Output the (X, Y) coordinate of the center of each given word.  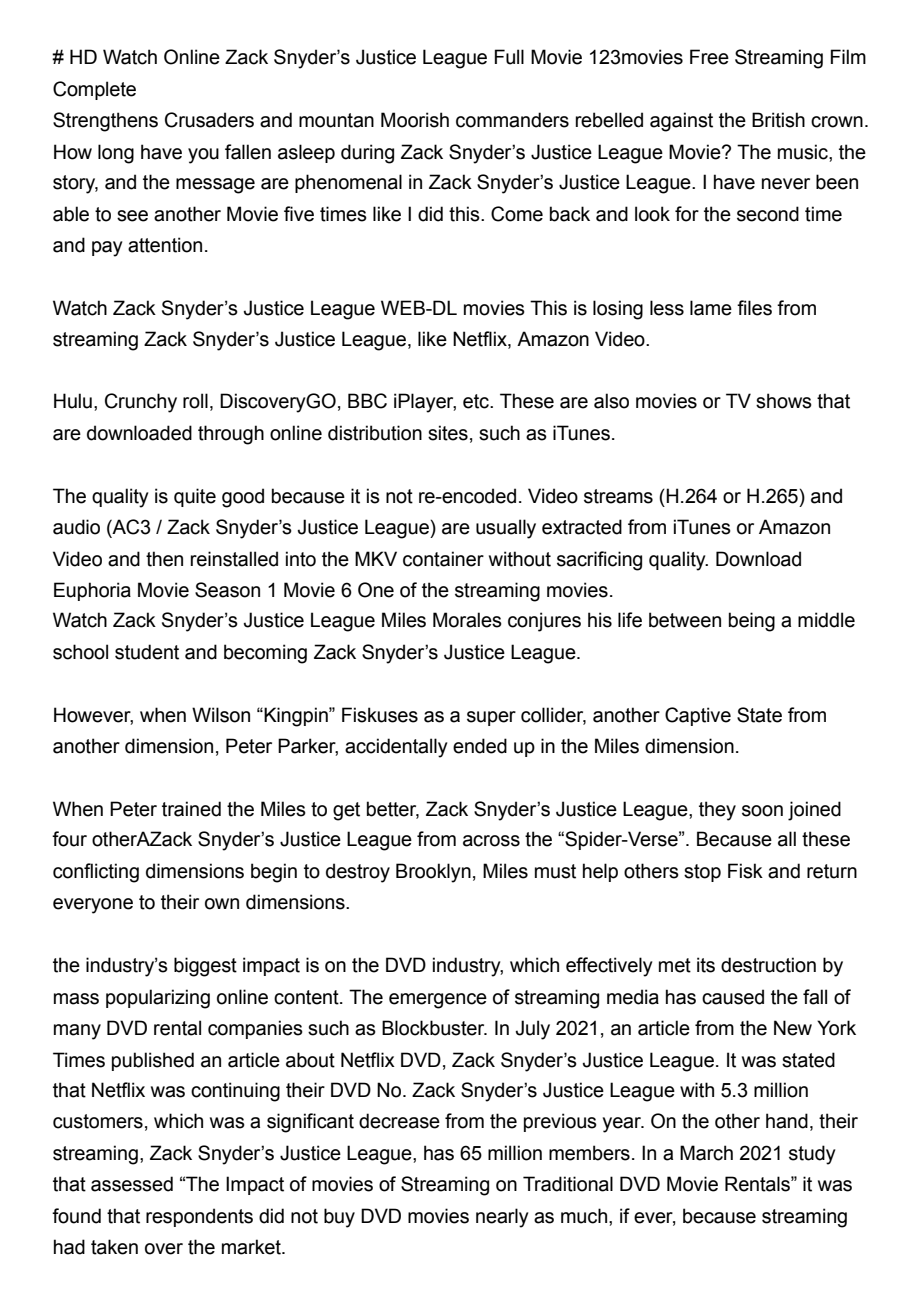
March (706, 1153)
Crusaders (209, 120)
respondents (199, 1217)
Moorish (415, 120)
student (147, 652)
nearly (502, 1218)
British (778, 120)
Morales (467, 620)
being (752, 622)
